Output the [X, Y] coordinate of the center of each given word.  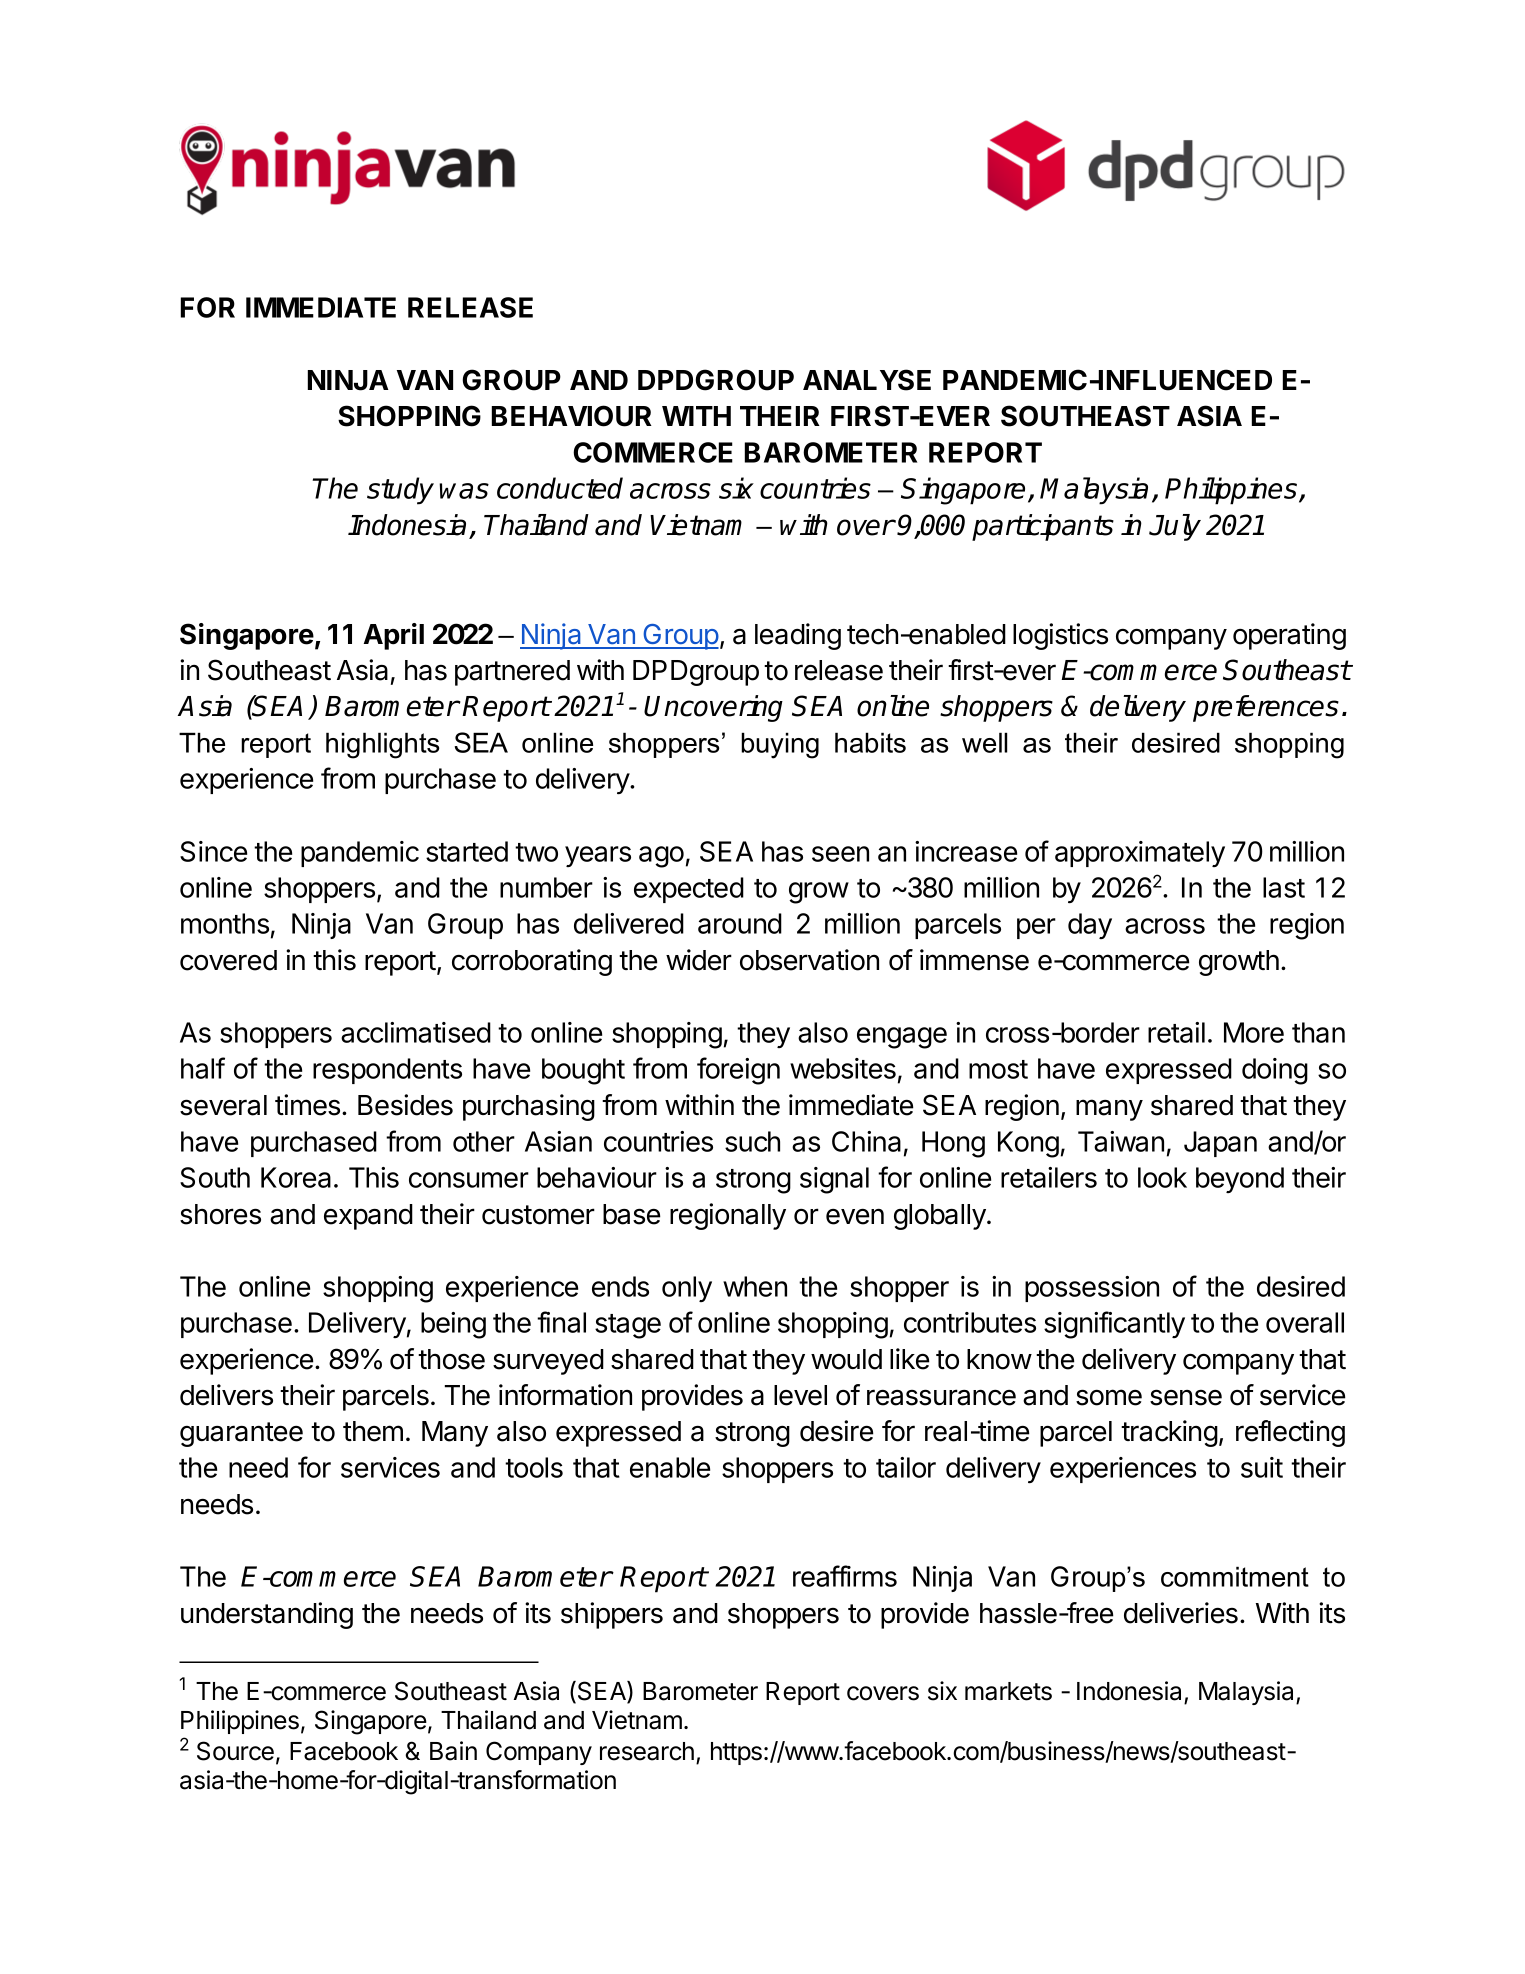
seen [840, 854]
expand [368, 1217]
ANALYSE [867, 380]
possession [1092, 1289]
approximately [1140, 854]
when [755, 1286]
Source [235, 1751]
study [400, 491]
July [1175, 527]
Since [213, 851]
